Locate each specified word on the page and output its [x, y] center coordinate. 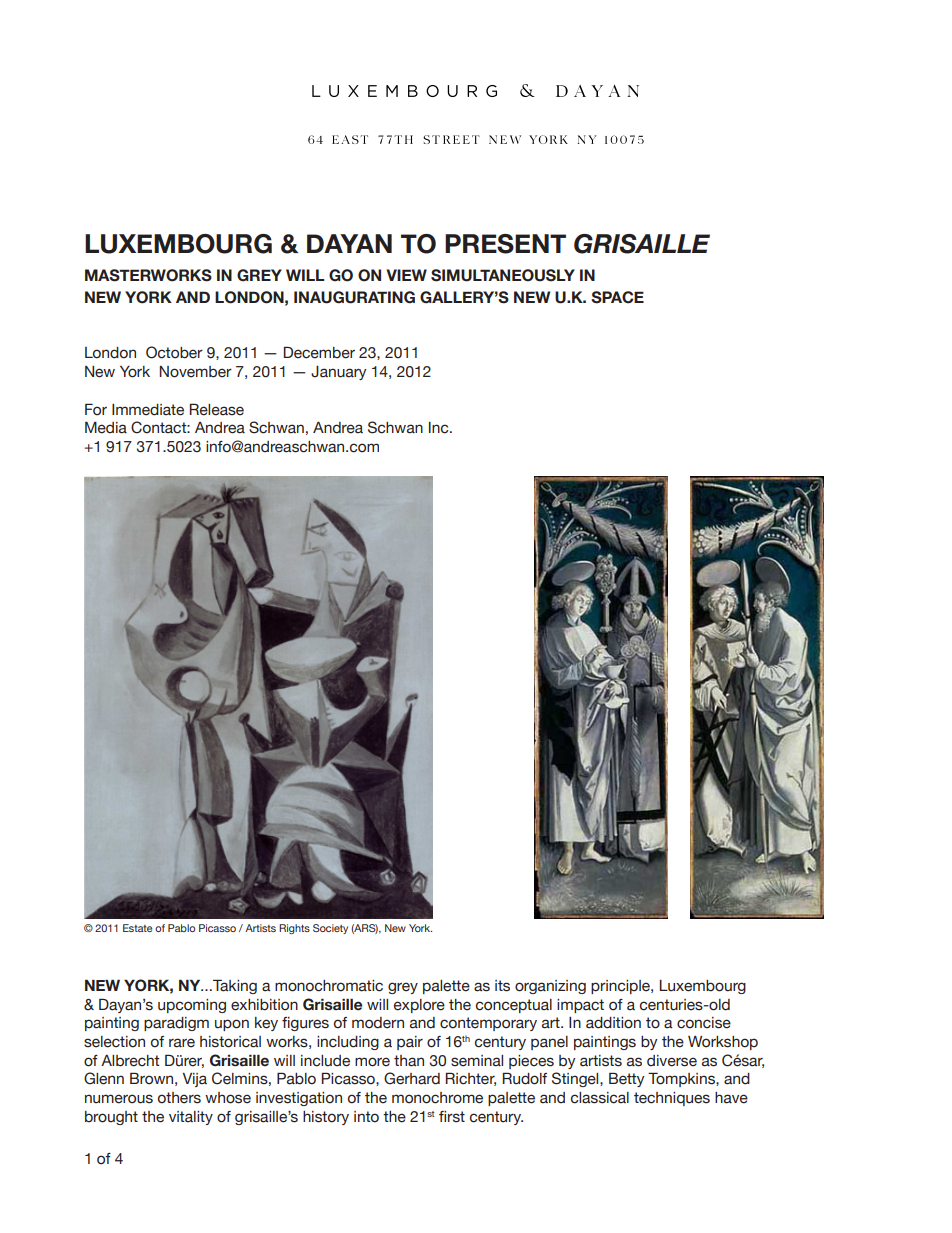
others [179, 1098]
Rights [294, 929]
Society [330, 929]
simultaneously [503, 275]
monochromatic [329, 986]
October [174, 352]
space [617, 297]
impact [580, 1006]
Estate [137, 928]
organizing [550, 987]
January [339, 373]
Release [216, 409]
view [406, 275]
